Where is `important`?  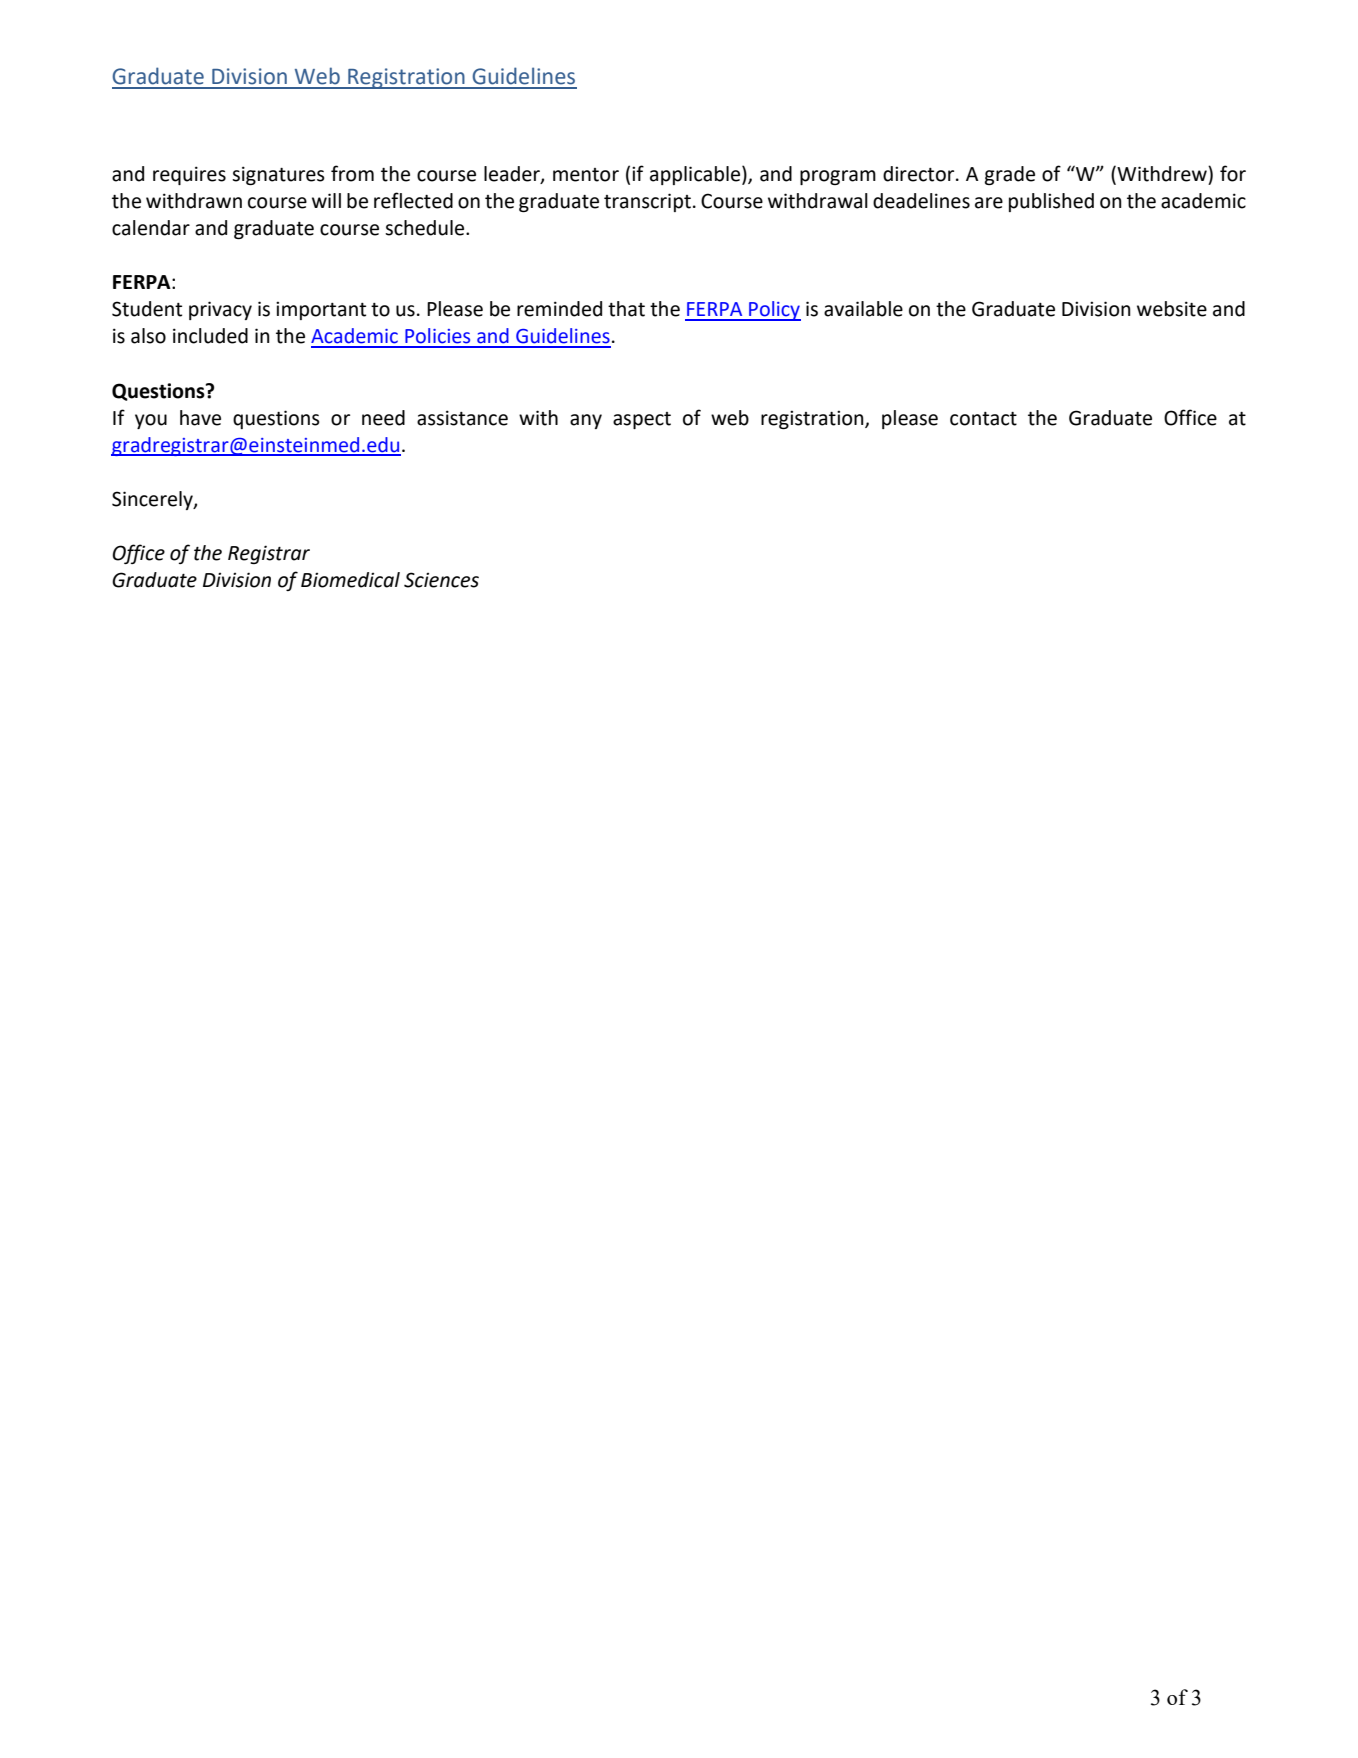 important is located at coordinates (321, 310).
